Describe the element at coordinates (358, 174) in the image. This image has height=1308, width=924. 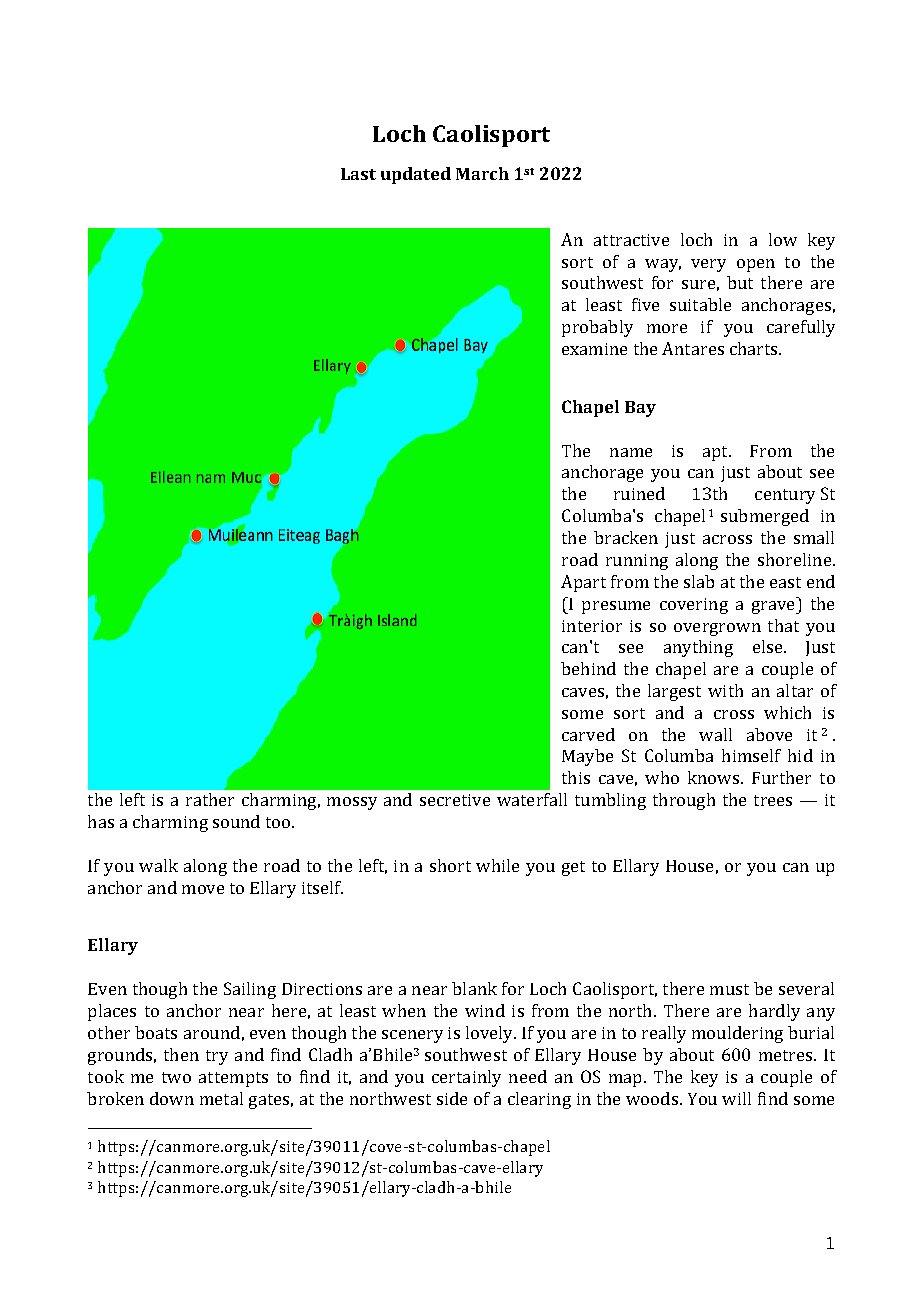
I see `Last` at that location.
